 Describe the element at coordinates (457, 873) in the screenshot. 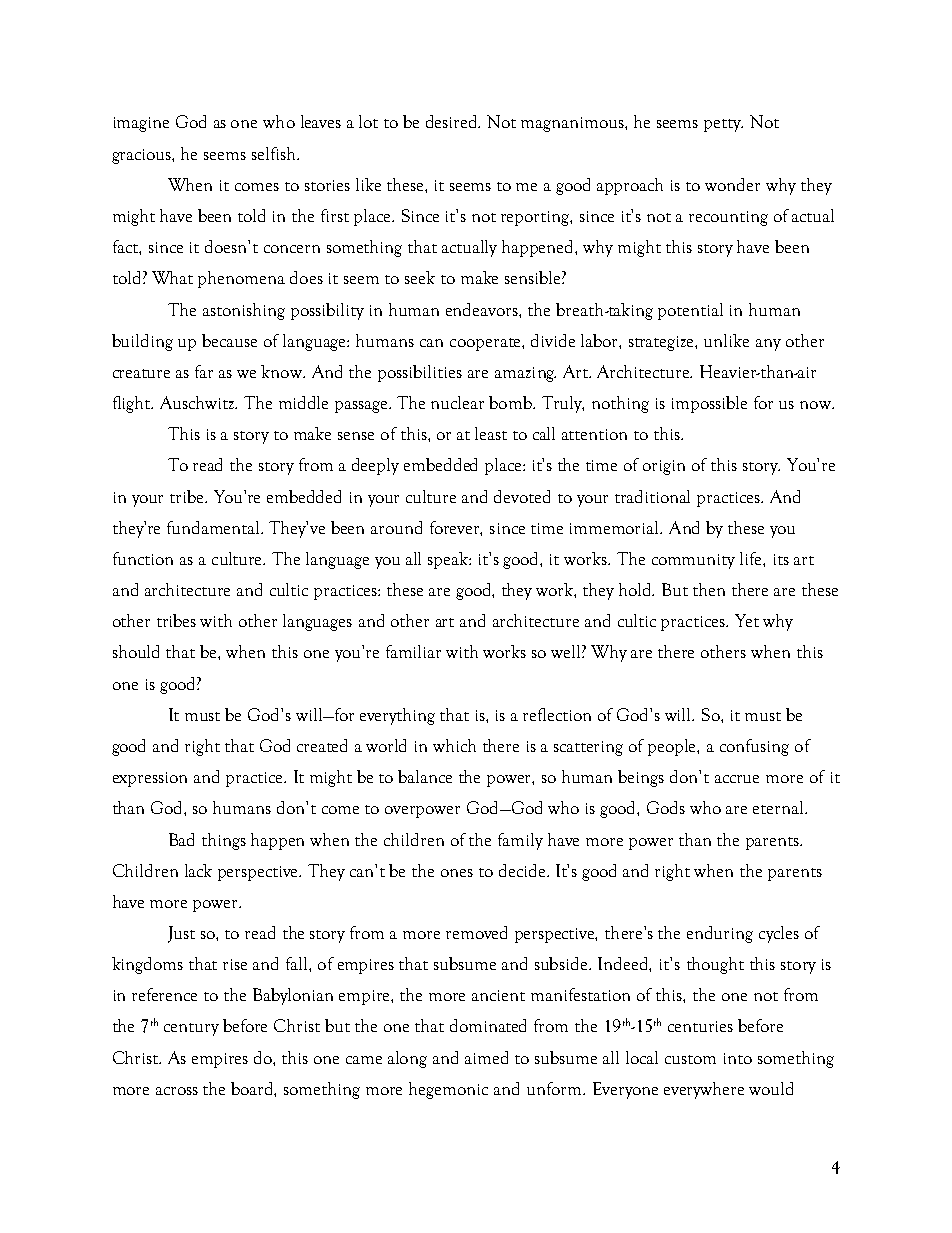

I see `ones` at that location.
